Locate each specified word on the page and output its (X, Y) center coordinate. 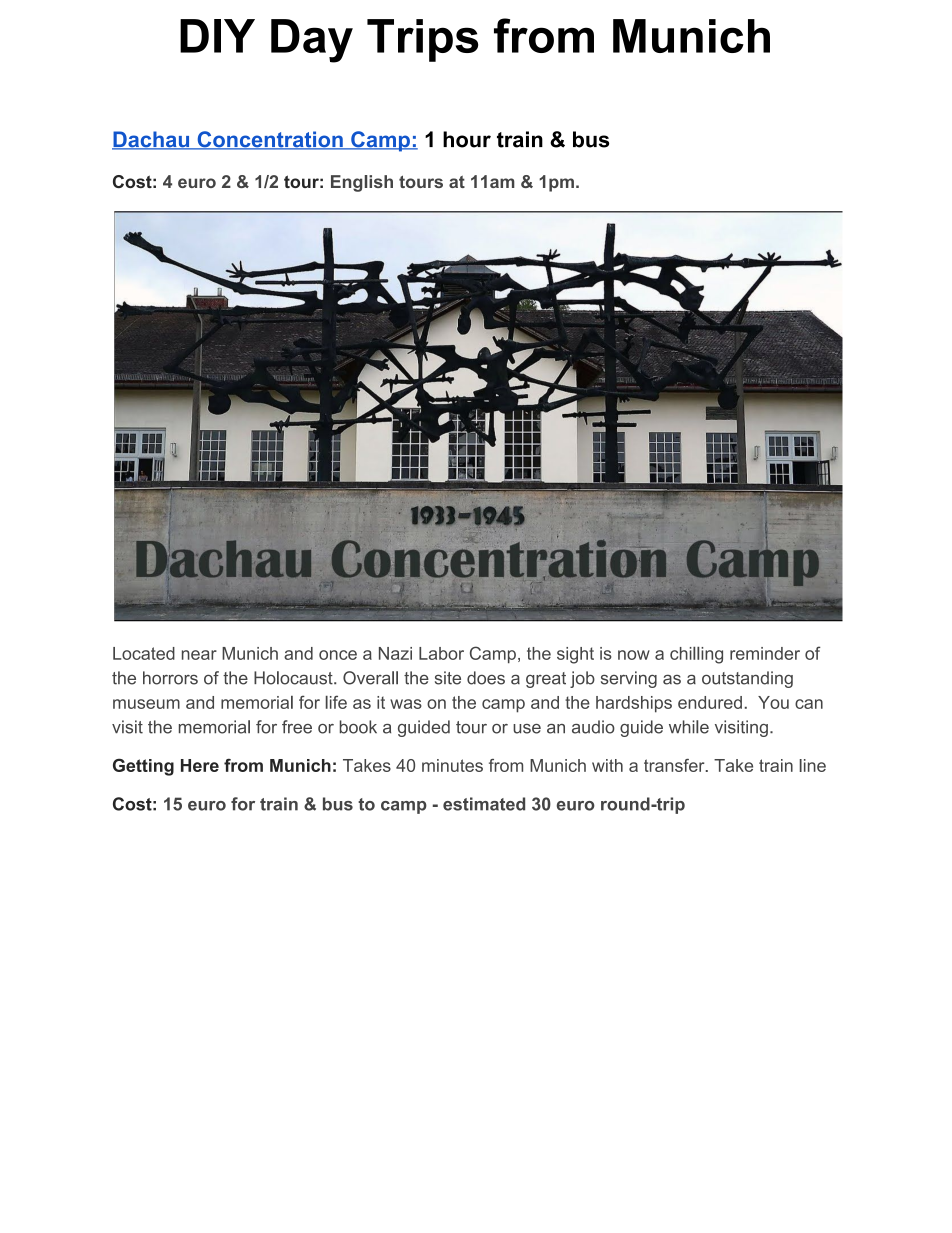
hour (467, 139)
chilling (696, 655)
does (486, 678)
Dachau (152, 140)
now (634, 655)
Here (200, 765)
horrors (170, 678)
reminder (765, 653)
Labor (441, 653)
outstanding (747, 679)
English (362, 183)
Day (312, 41)
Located (144, 653)
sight (575, 655)
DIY (217, 36)
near (199, 655)
